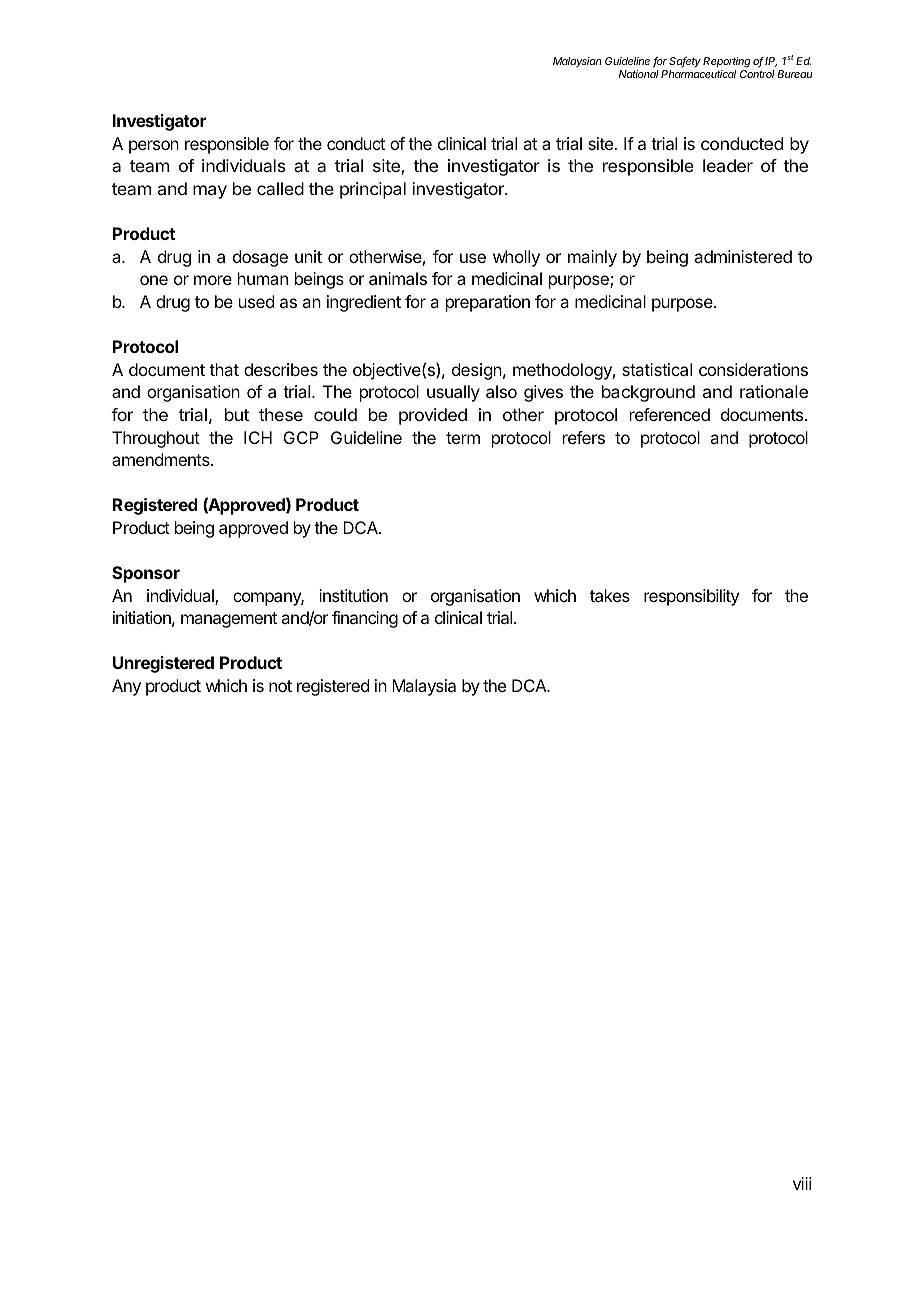 Image resolution: width=924 pixels, height=1308 pixels. I want to click on person, so click(154, 147).
